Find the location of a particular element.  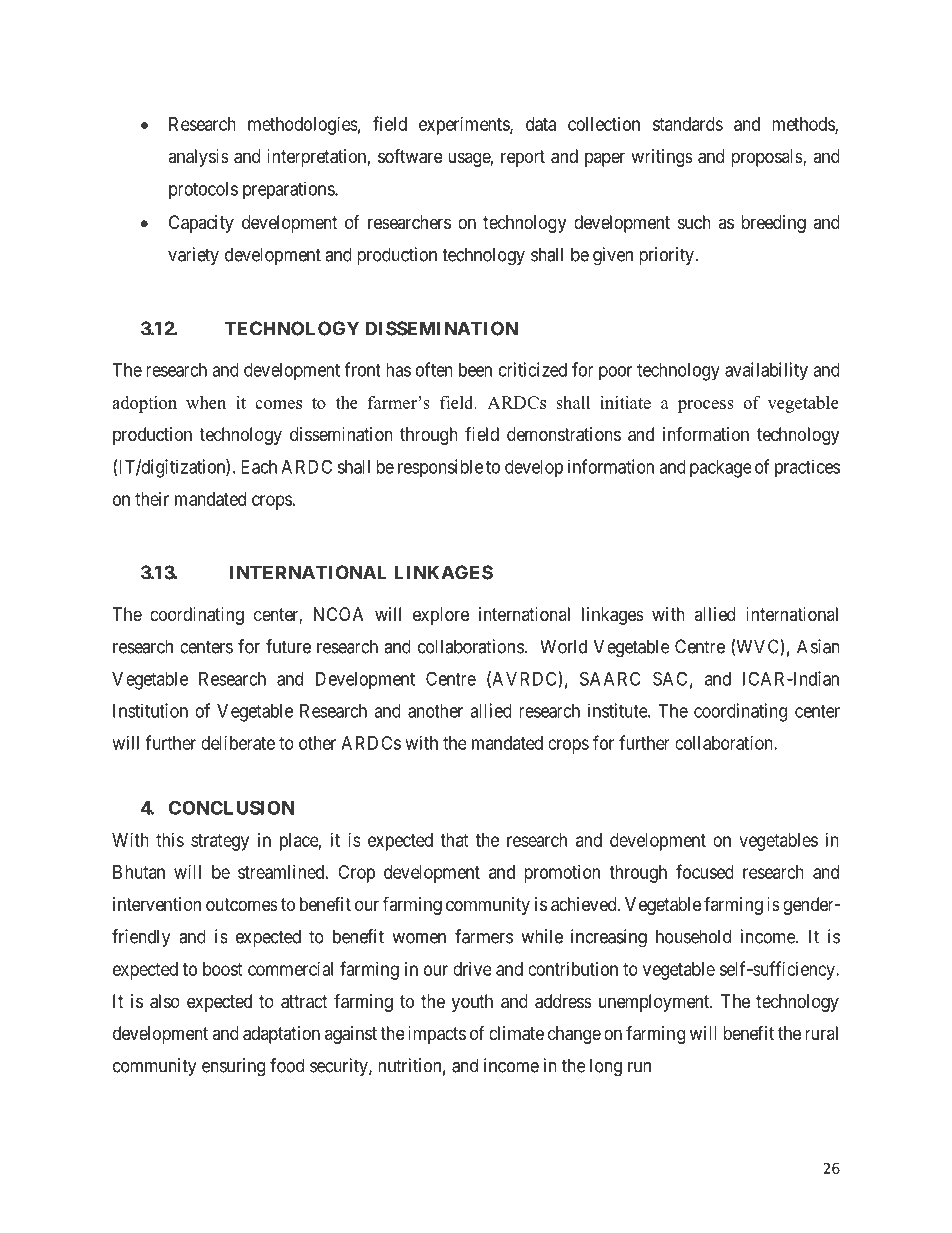

explore is located at coordinates (441, 616).
